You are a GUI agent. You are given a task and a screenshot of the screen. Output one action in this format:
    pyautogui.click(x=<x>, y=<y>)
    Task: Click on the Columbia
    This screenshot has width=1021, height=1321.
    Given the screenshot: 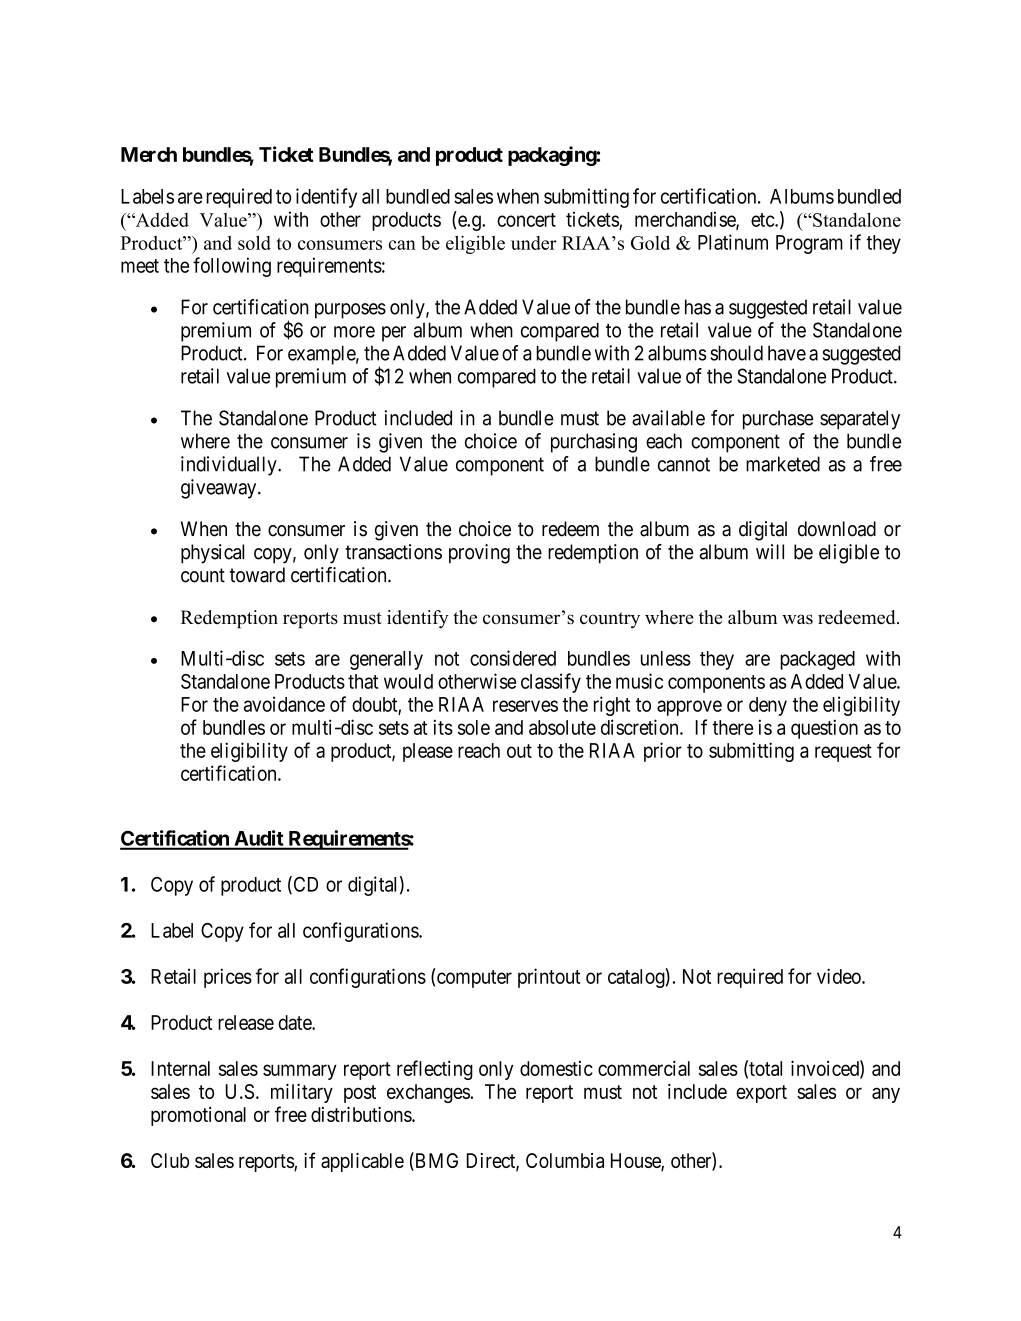 What is the action you would take?
    pyautogui.click(x=565, y=1160)
